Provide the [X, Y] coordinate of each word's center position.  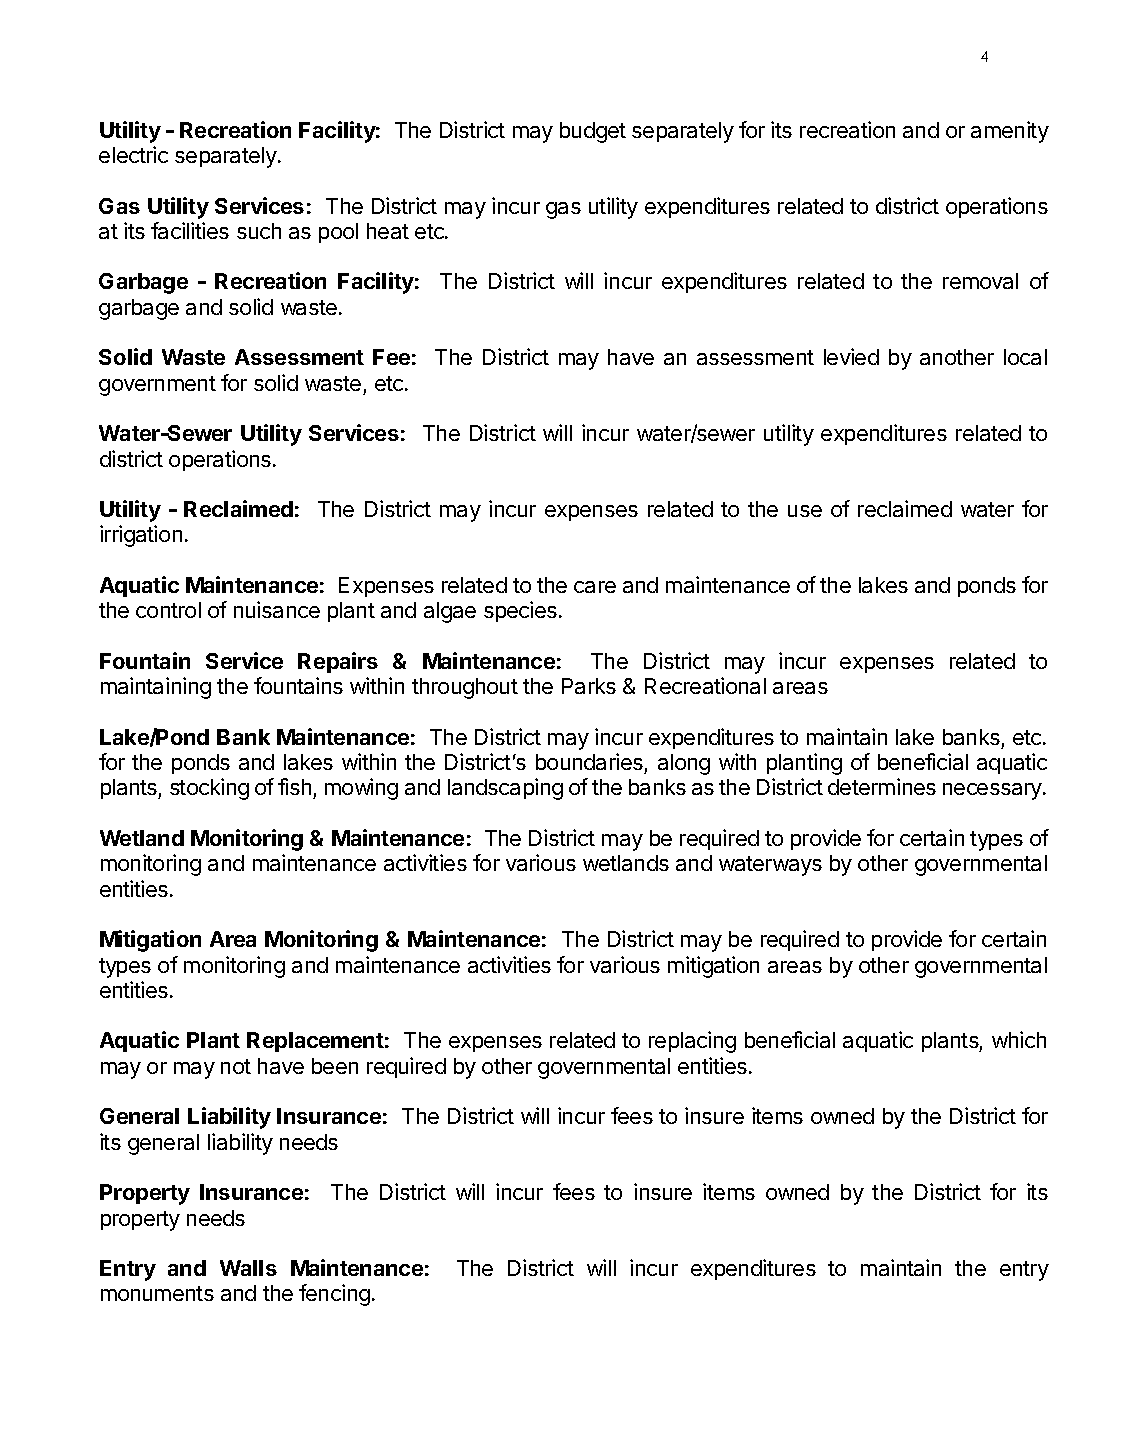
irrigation [141, 536]
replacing [692, 1042]
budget [593, 132]
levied [851, 356]
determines [882, 786]
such [259, 231]
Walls [248, 1268]
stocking [209, 789]
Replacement [315, 1042]
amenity [1010, 132]
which [1019, 1039]
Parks [589, 686]
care [595, 587]
